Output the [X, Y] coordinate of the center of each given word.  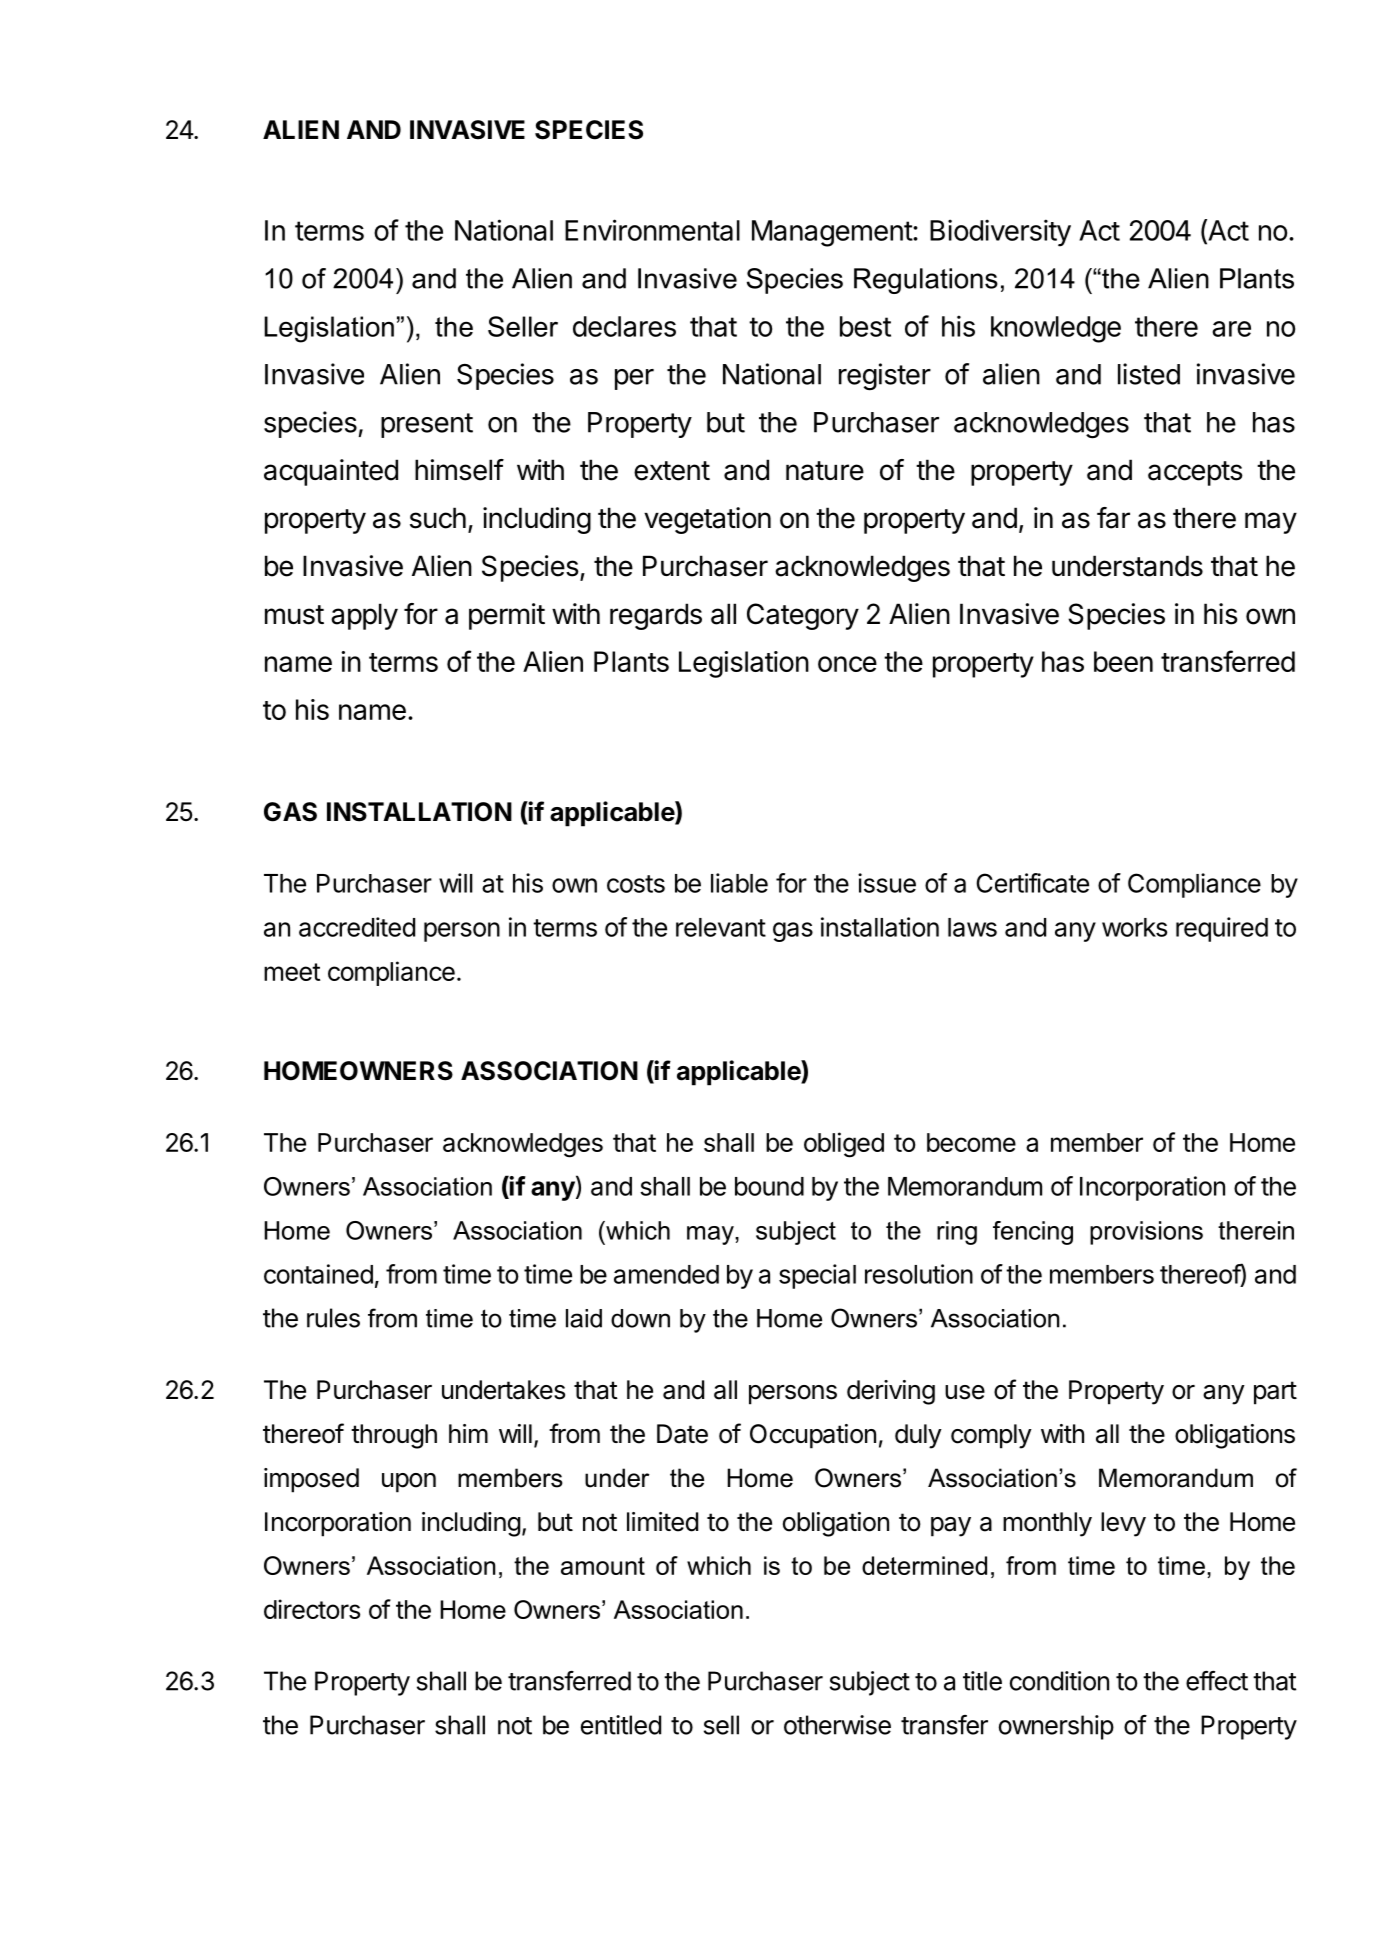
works [1134, 927]
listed [1149, 374]
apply [364, 616]
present [427, 425]
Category [803, 616]
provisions [1146, 1233]
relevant [721, 927]
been [1123, 661]
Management [833, 233]
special [817, 1276]
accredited [357, 927]
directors [312, 1609]
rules [333, 1318]
